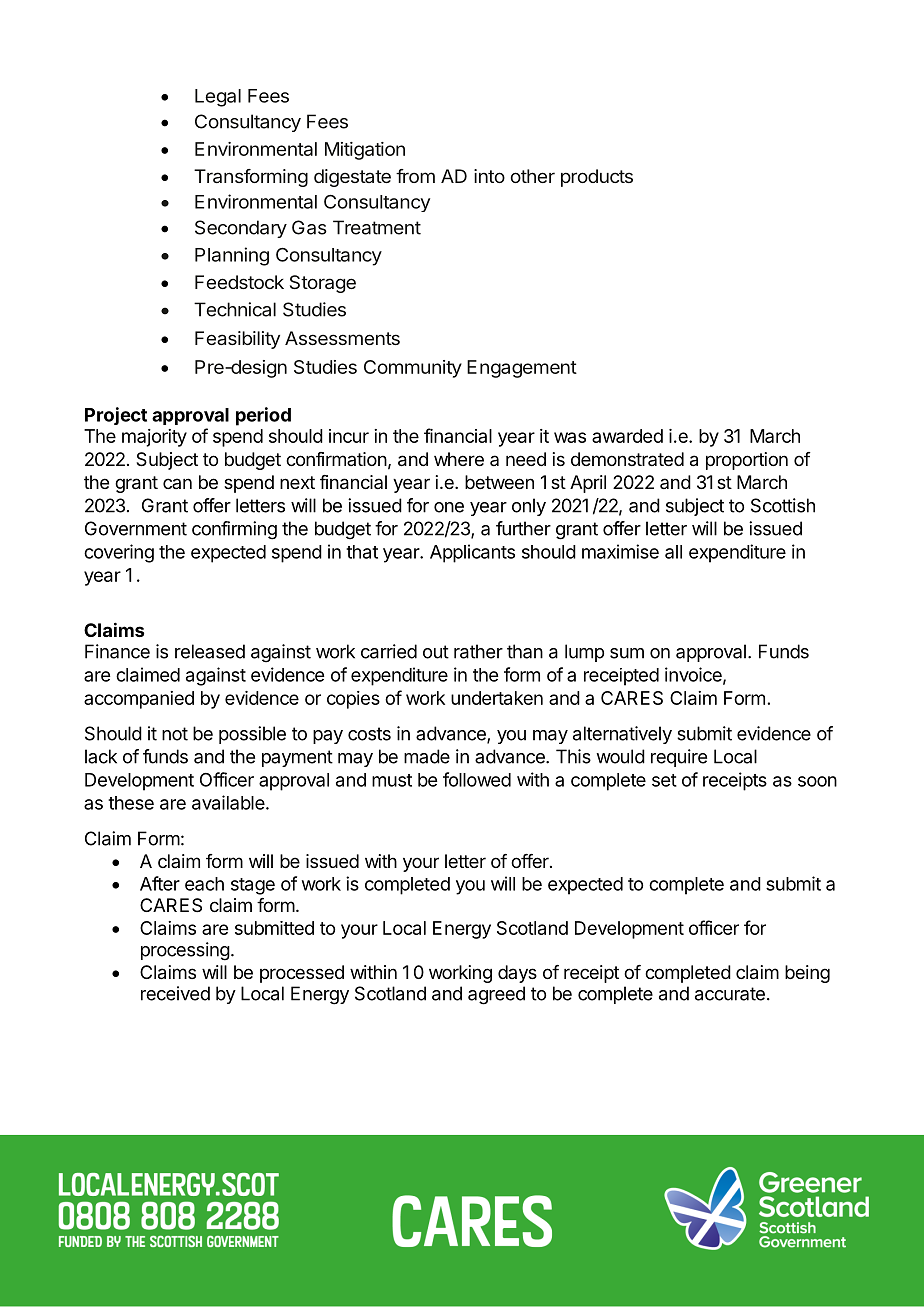 The height and width of the document is (1308, 924). Describe the element at coordinates (218, 98) in the document. I see `Legal` at that location.
